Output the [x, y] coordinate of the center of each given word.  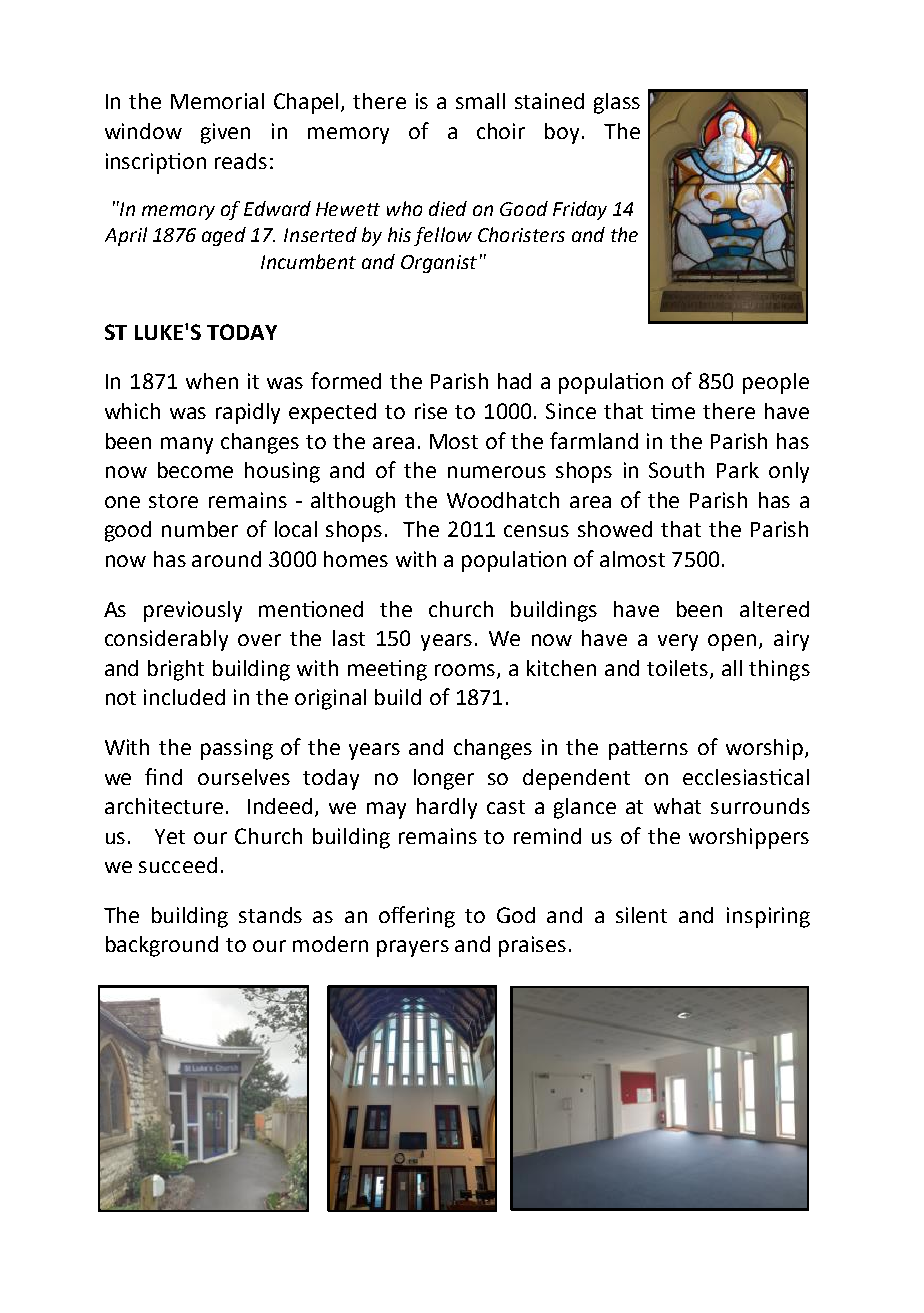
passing [237, 749]
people [776, 383]
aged [224, 236]
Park [738, 470]
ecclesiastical [746, 777]
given [225, 133]
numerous [497, 472]
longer [444, 779]
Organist [439, 264]
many [187, 445]
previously [193, 611]
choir [501, 131]
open [732, 642]
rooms [466, 671]
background [162, 946]
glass [617, 103]
